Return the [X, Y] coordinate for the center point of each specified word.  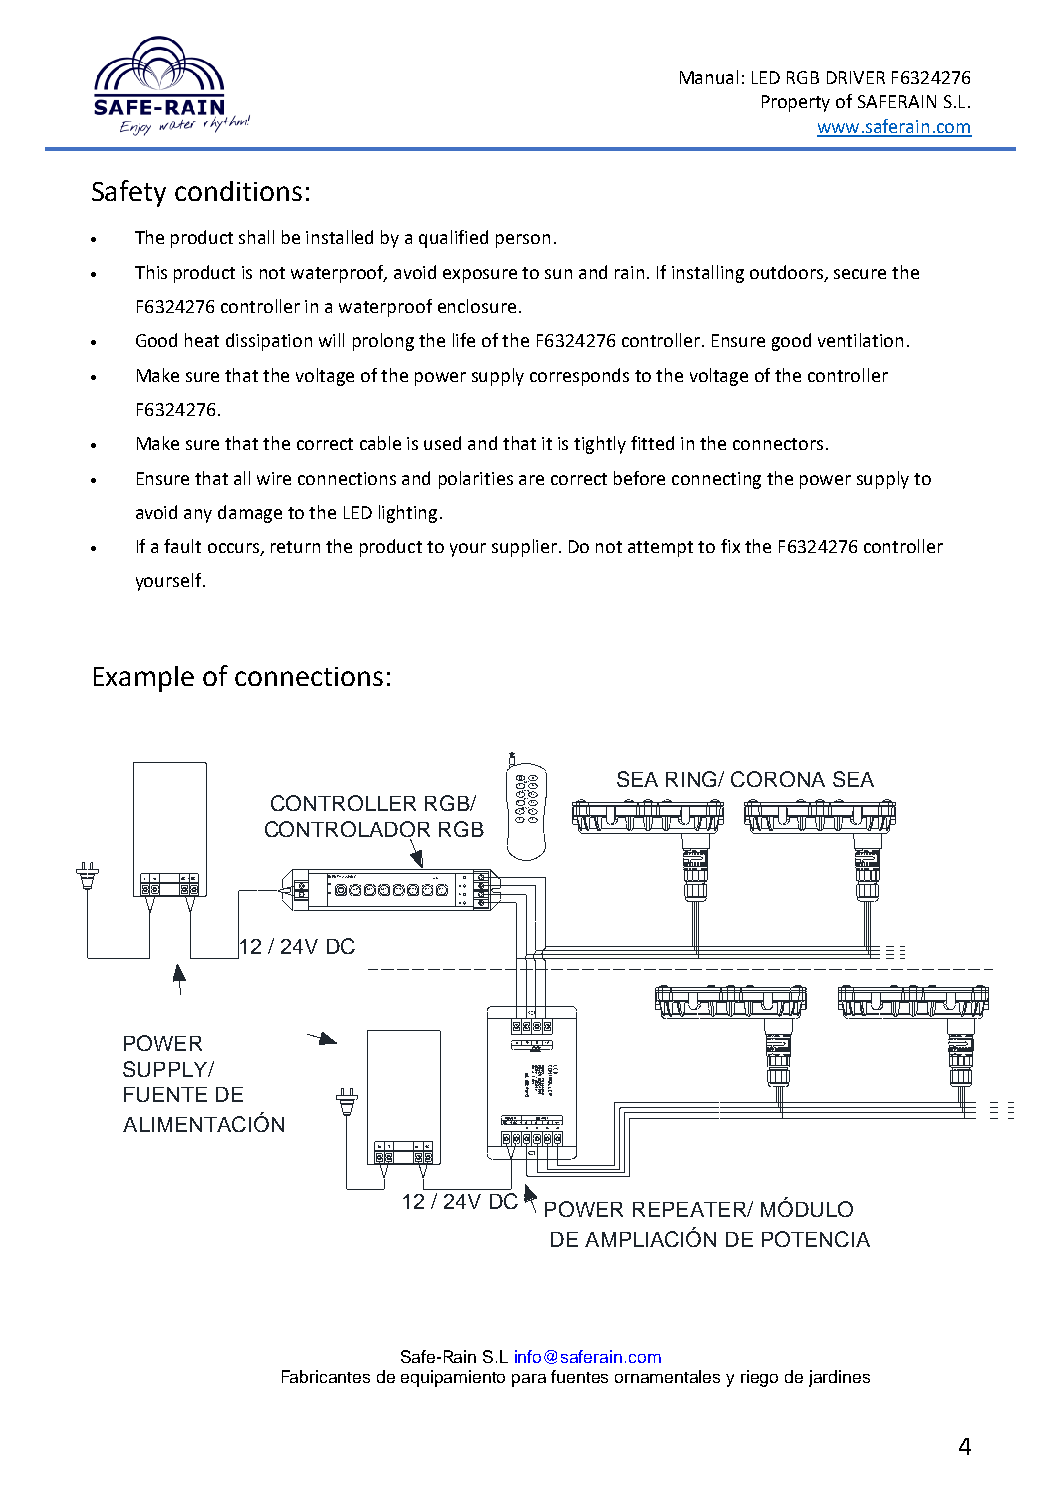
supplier [526, 548]
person [523, 241]
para [529, 1380]
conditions [238, 191]
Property [796, 103]
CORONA [778, 779]
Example [144, 679]
